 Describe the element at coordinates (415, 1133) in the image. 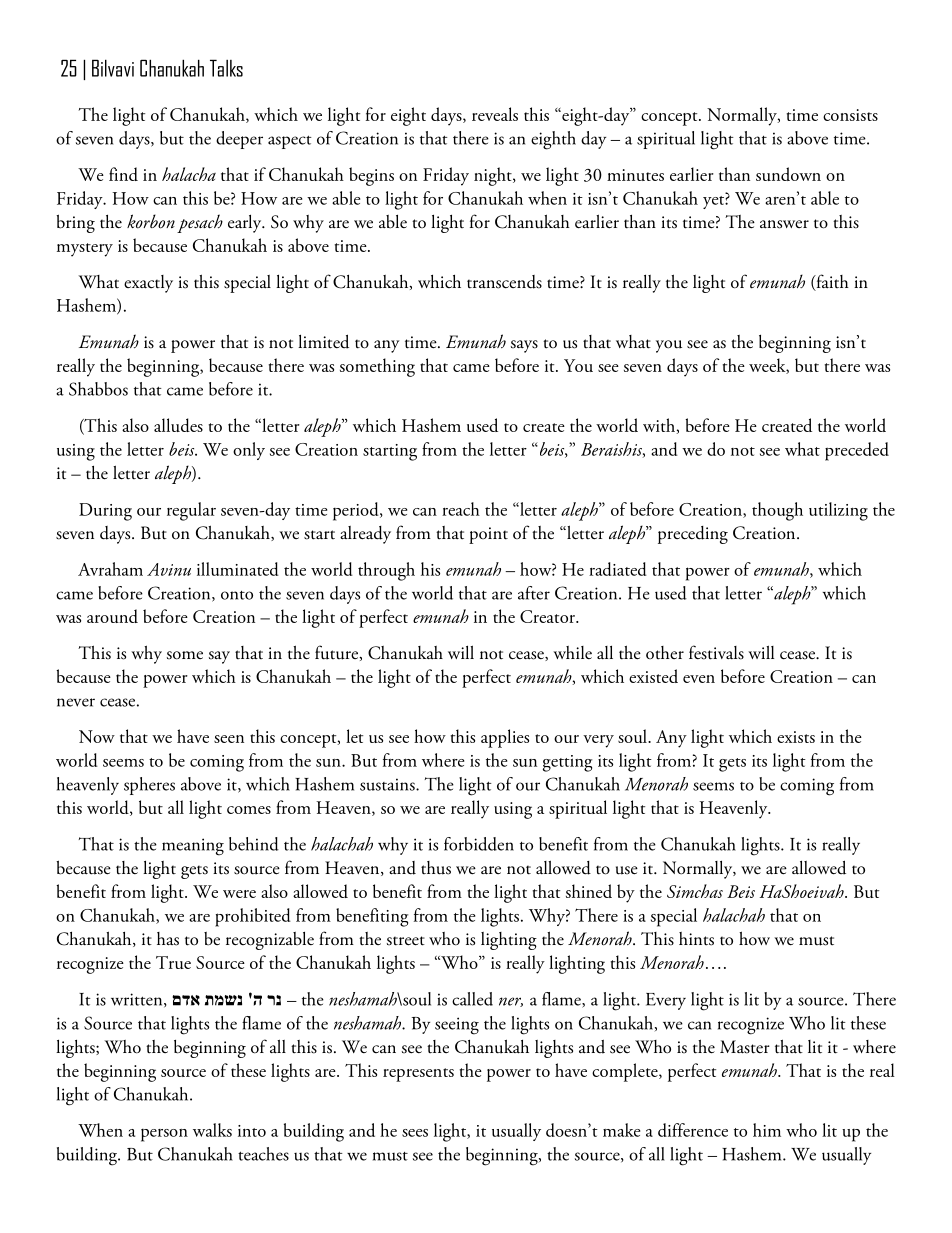

I see `sees` at that location.
